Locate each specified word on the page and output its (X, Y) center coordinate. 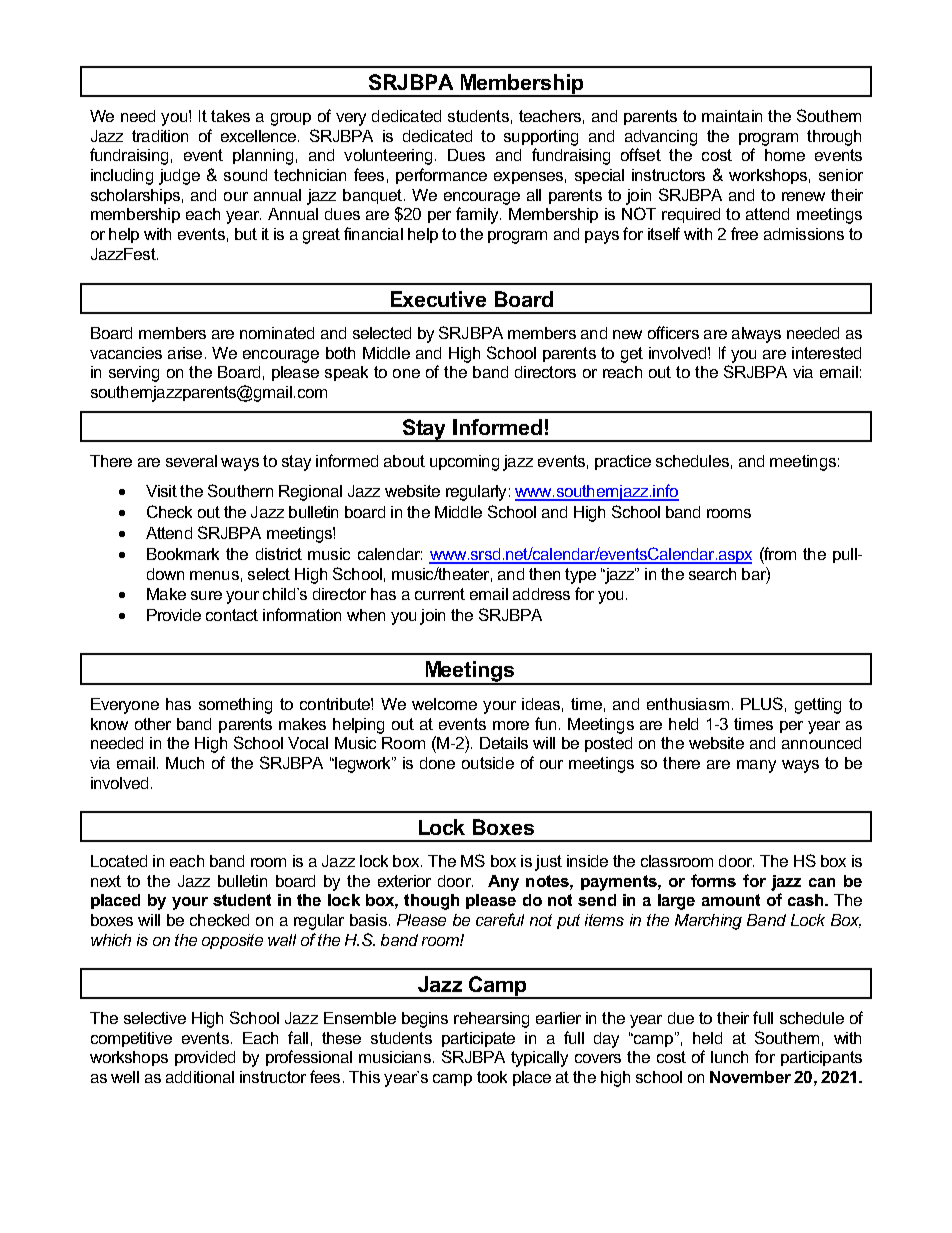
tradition (160, 136)
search (712, 574)
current (440, 594)
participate (478, 1039)
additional (200, 1077)
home (785, 155)
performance (441, 176)
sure (206, 595)
